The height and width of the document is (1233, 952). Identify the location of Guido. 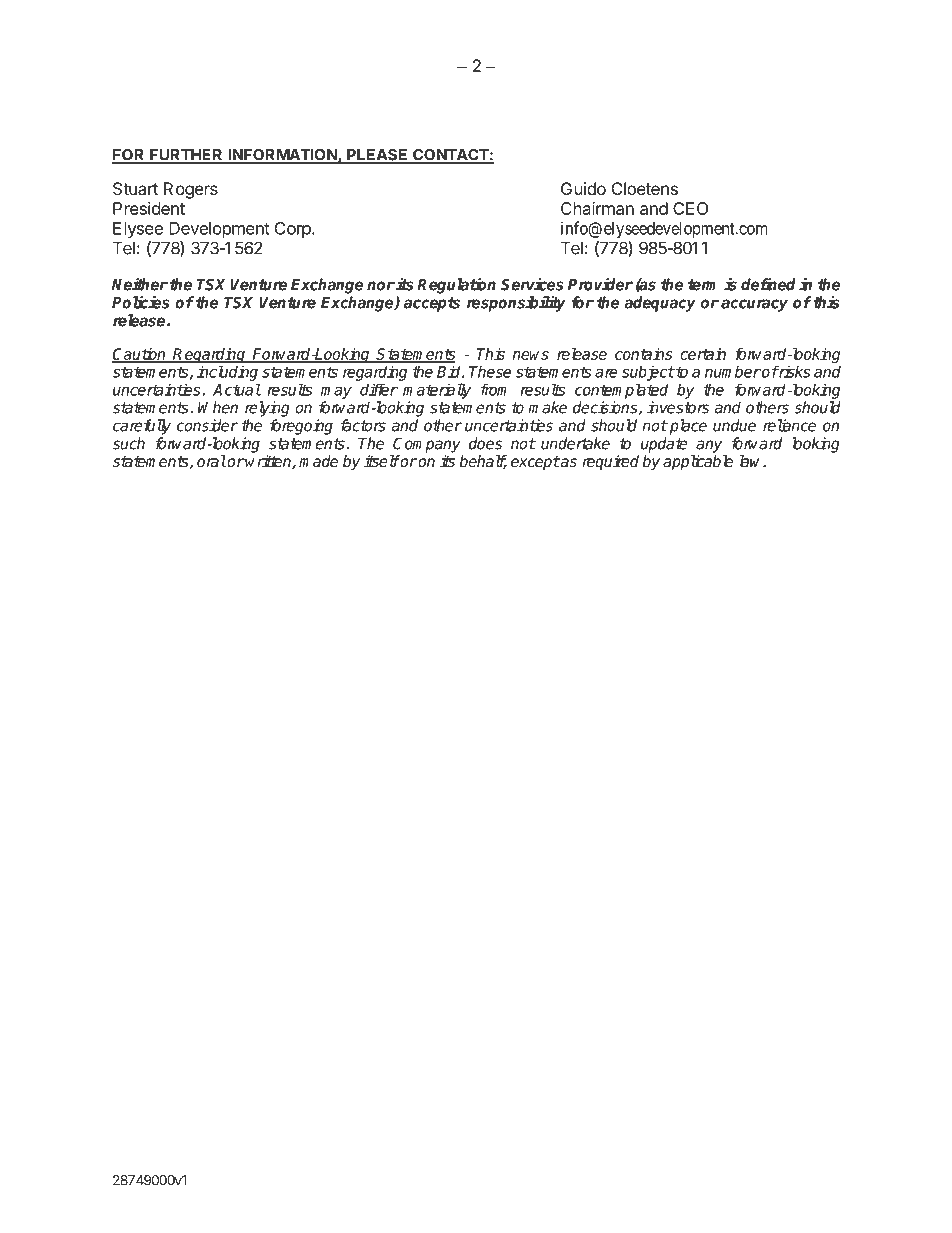
(583, 188).
